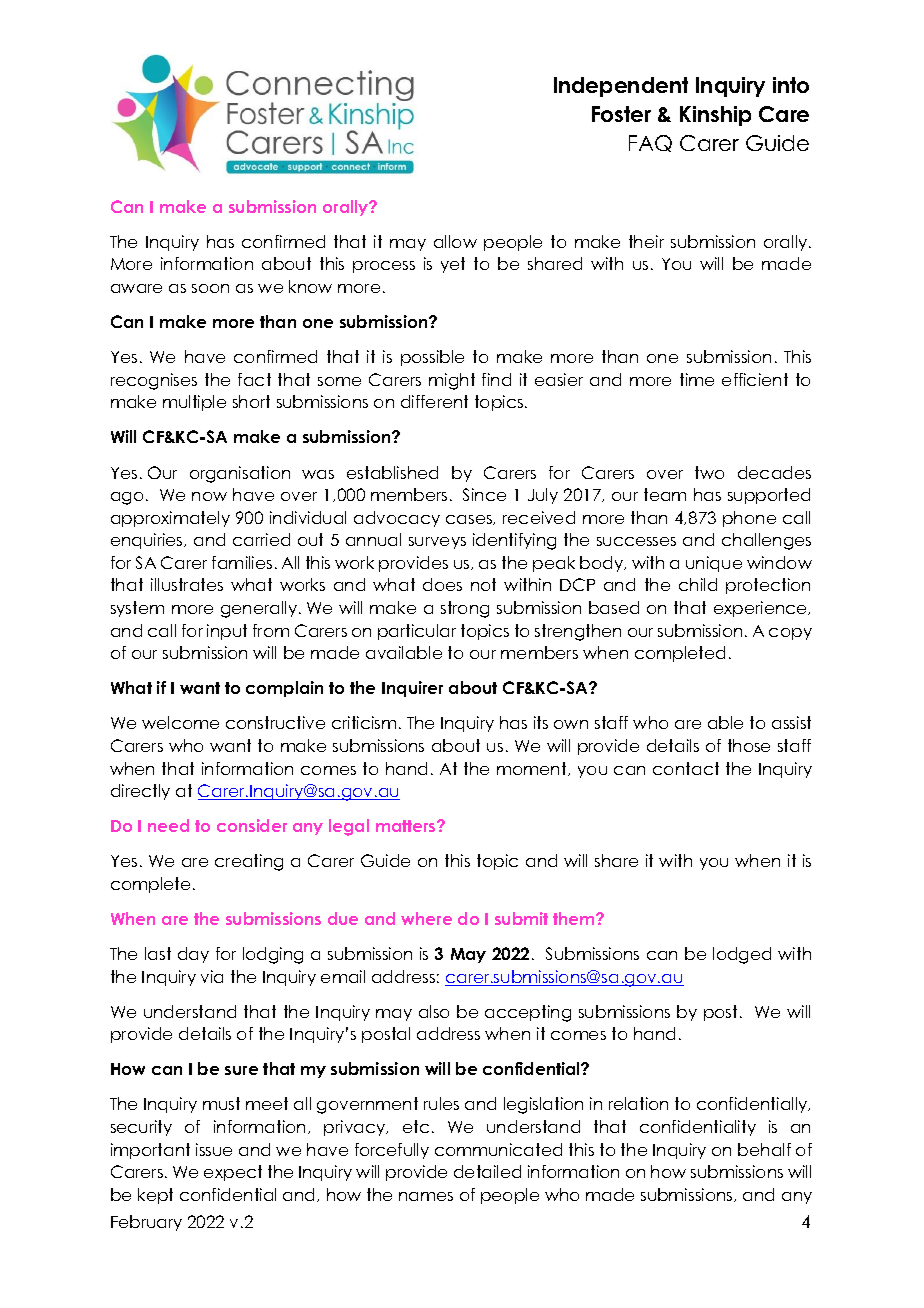 Image resolution: width=924 pixels, height=1308 pixels. I want to click on allow, so click(455, 241).
